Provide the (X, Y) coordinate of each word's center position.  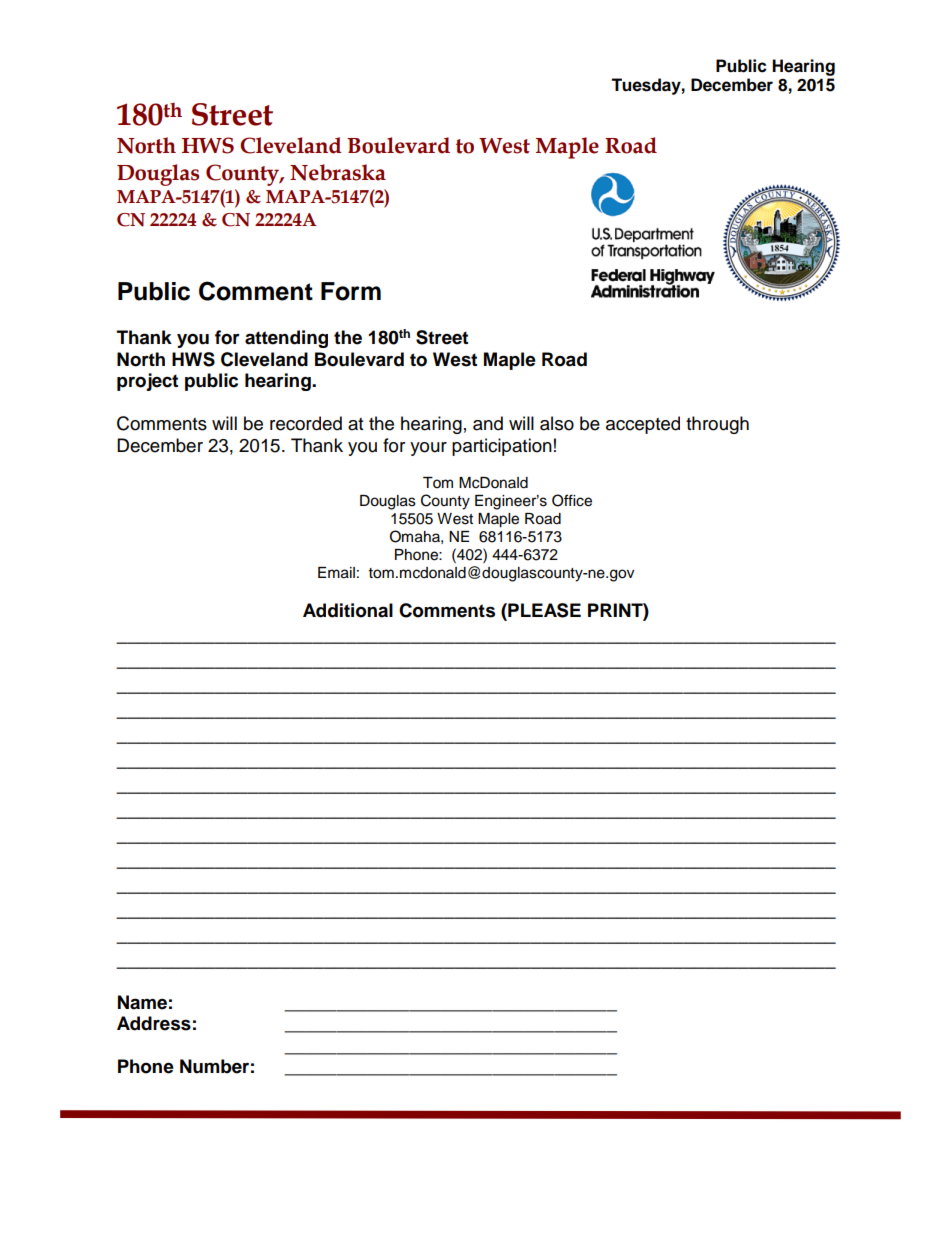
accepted (643, 425)
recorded (306, 423)
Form (351, 291)
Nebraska (338, 172)
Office (572, 500)
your (428, 449)
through (717, 425)
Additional (348, 610)
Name (142, 1002)
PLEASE (543, 610)
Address (154, 1023)
